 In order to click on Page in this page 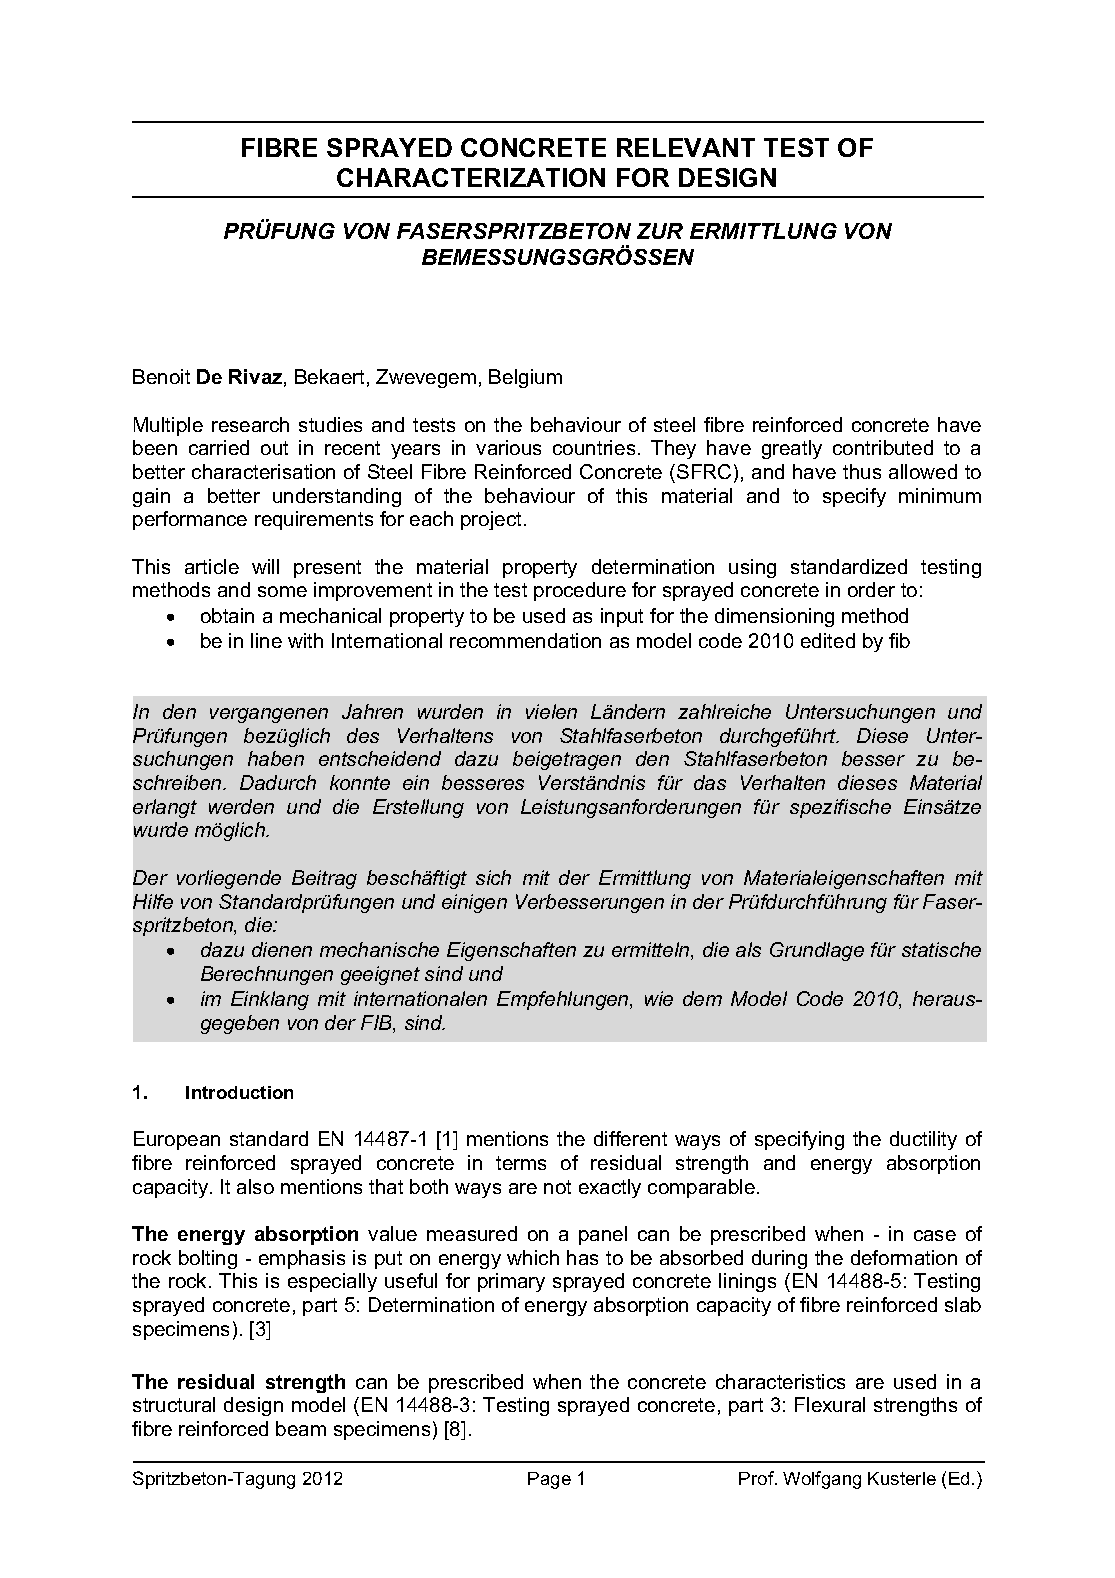, I will do `click(549, 1480)`.
